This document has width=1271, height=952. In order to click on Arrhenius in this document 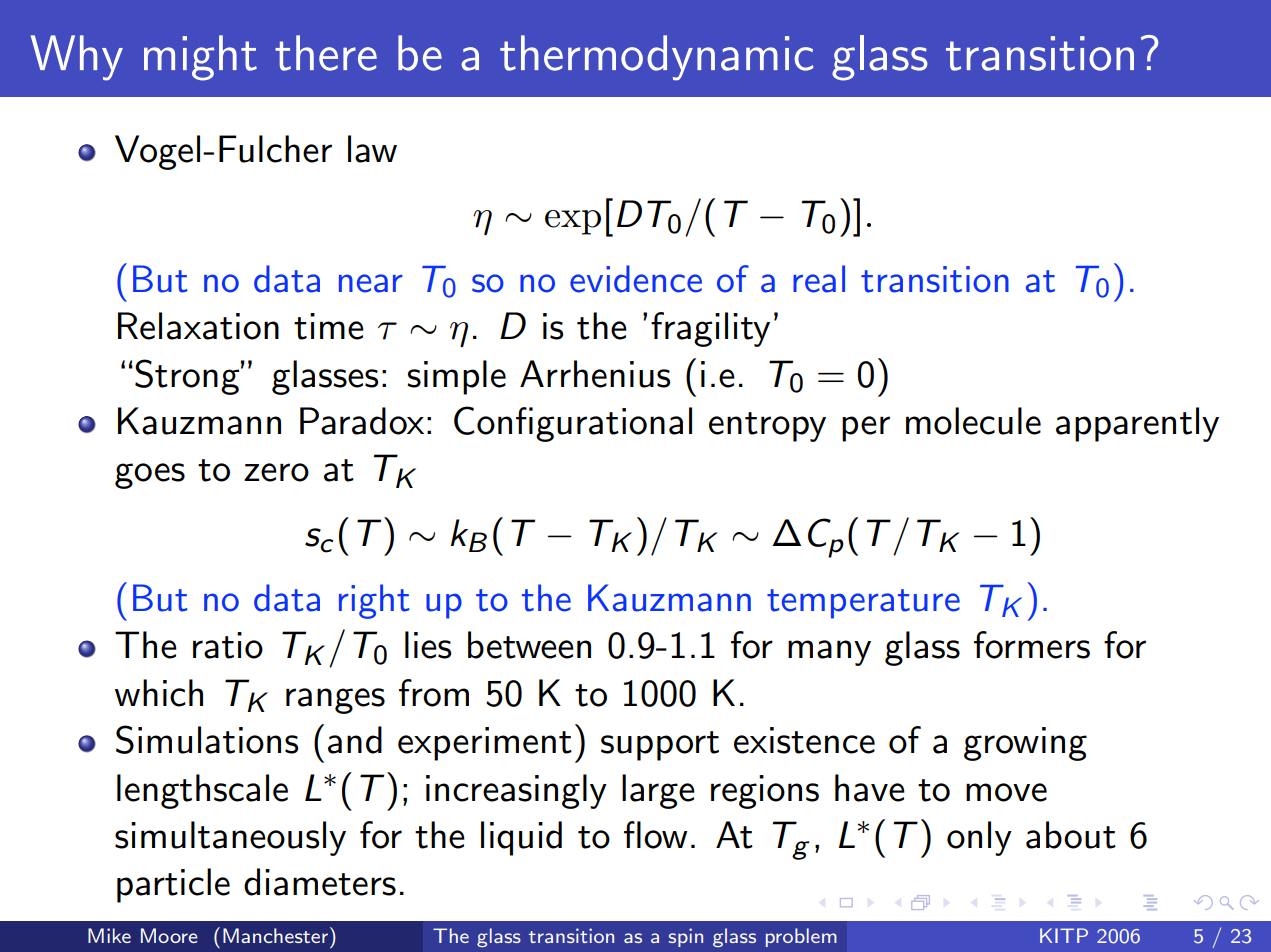, I will do `click(595, 374)`.
